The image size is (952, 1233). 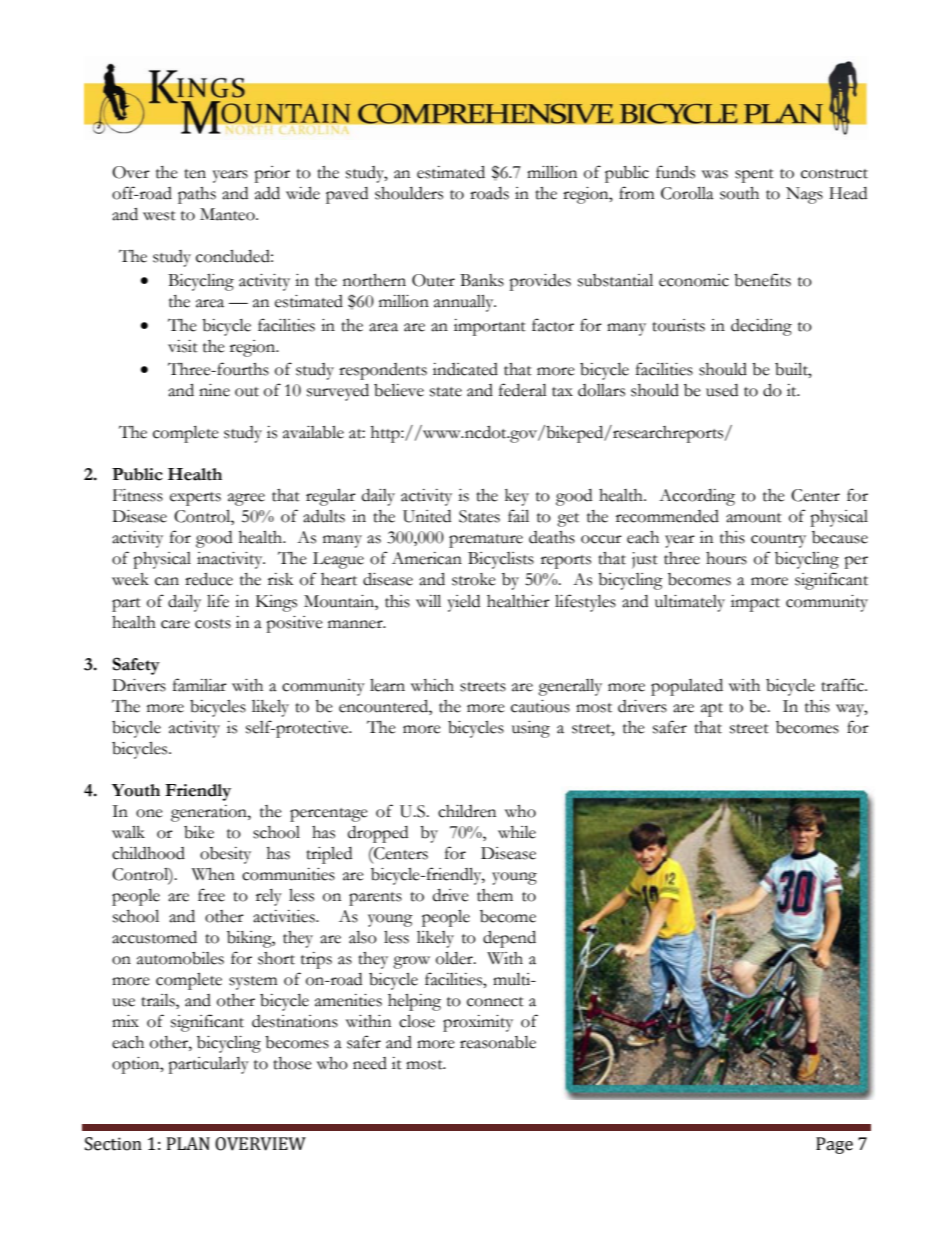 I want to click on which, so click(x=432, y=685).
